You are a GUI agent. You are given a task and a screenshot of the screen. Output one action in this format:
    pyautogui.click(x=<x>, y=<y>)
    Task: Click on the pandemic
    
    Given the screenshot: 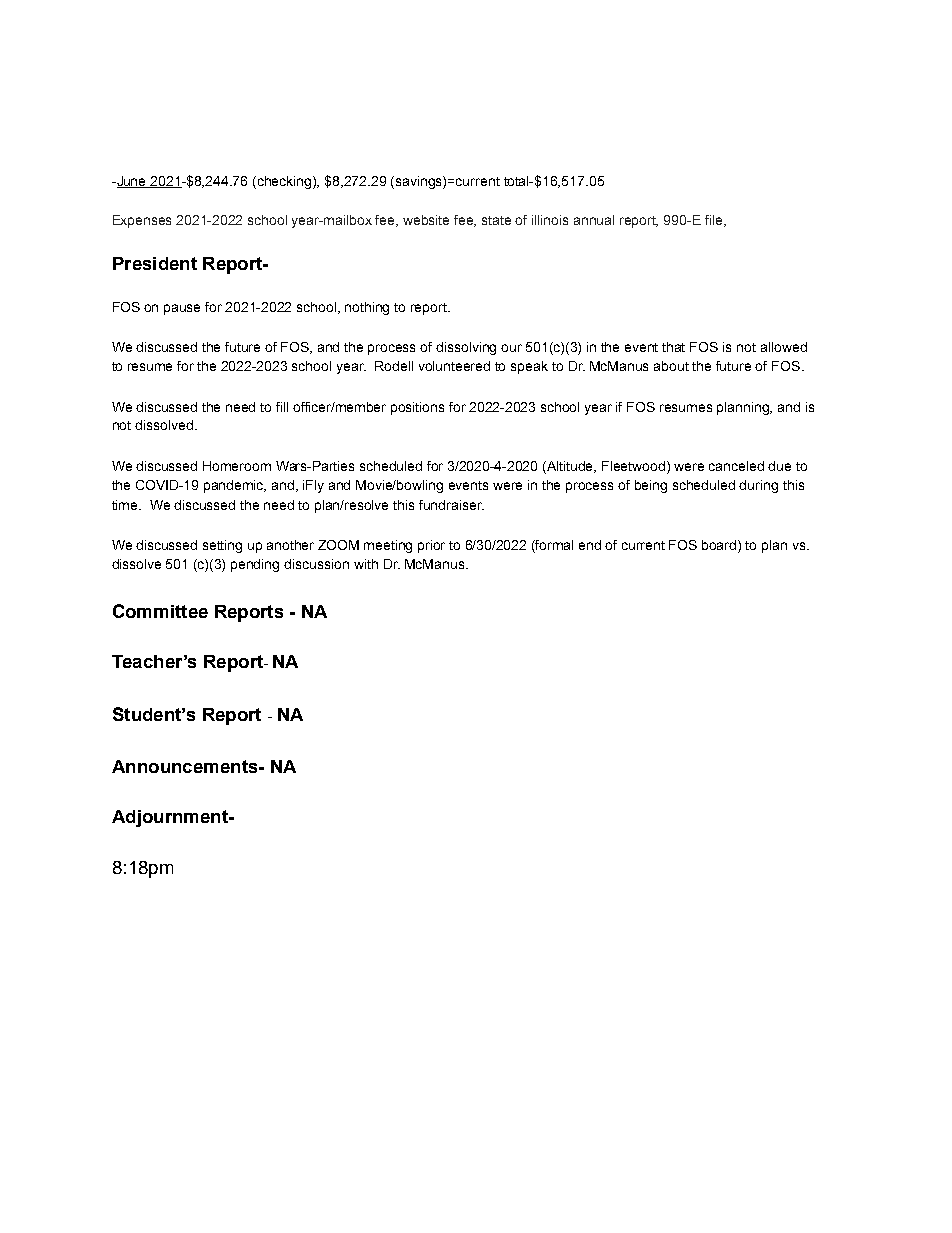 What is the action you would take?
    pyautogui.click(x=235, y=486)
